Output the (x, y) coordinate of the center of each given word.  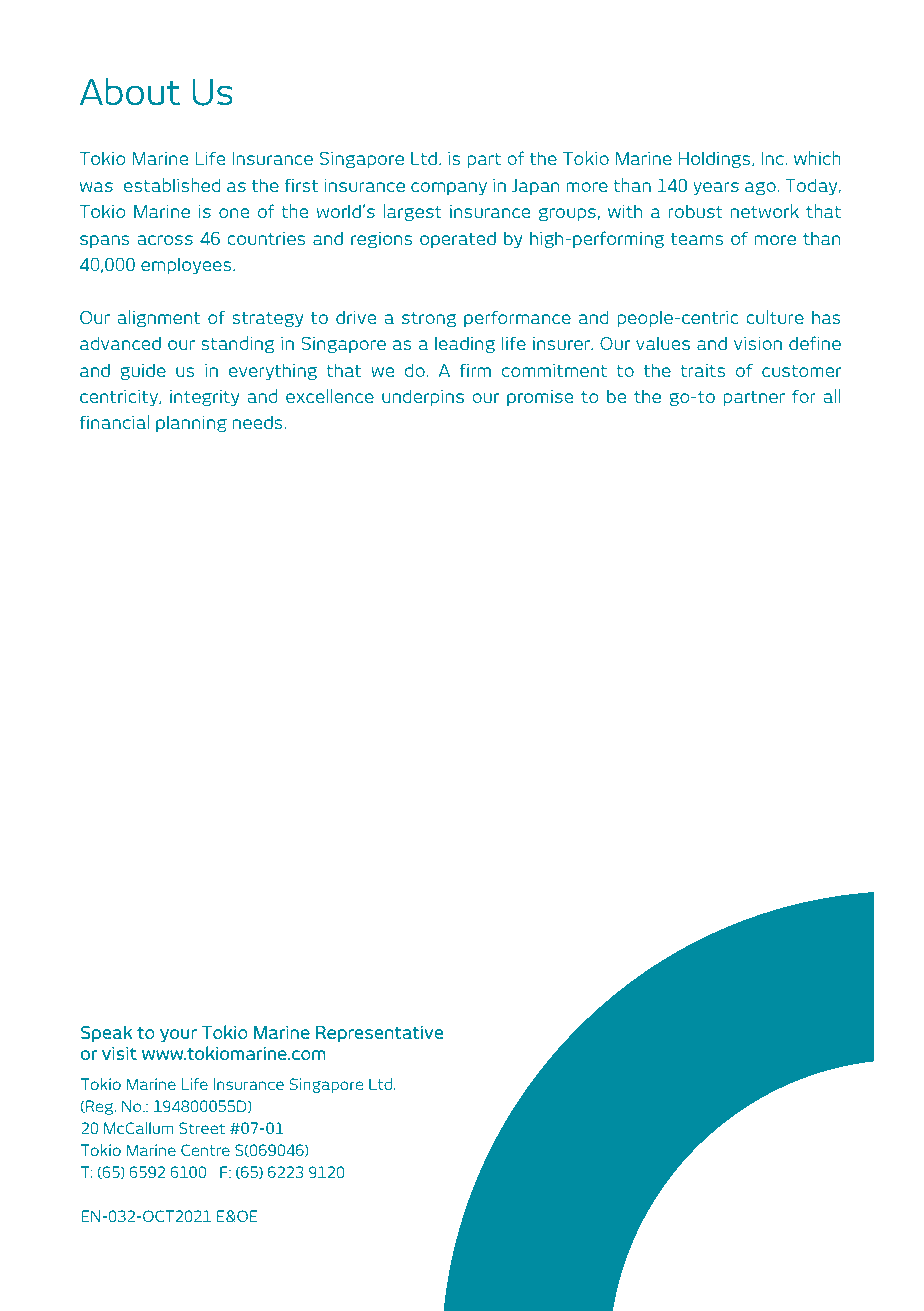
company (449, 188)
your (178, 1035)
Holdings (716, 159)
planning (191, 423)
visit (119, 1053)
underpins (423, 397)
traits (702, 370)
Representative (380, 1033)
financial (114, 422)
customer (802, 371)
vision (758, 343)
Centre (205, 1150)
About (130, 91)
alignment (158, 318)
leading (465, 344)
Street (202, 1128)
